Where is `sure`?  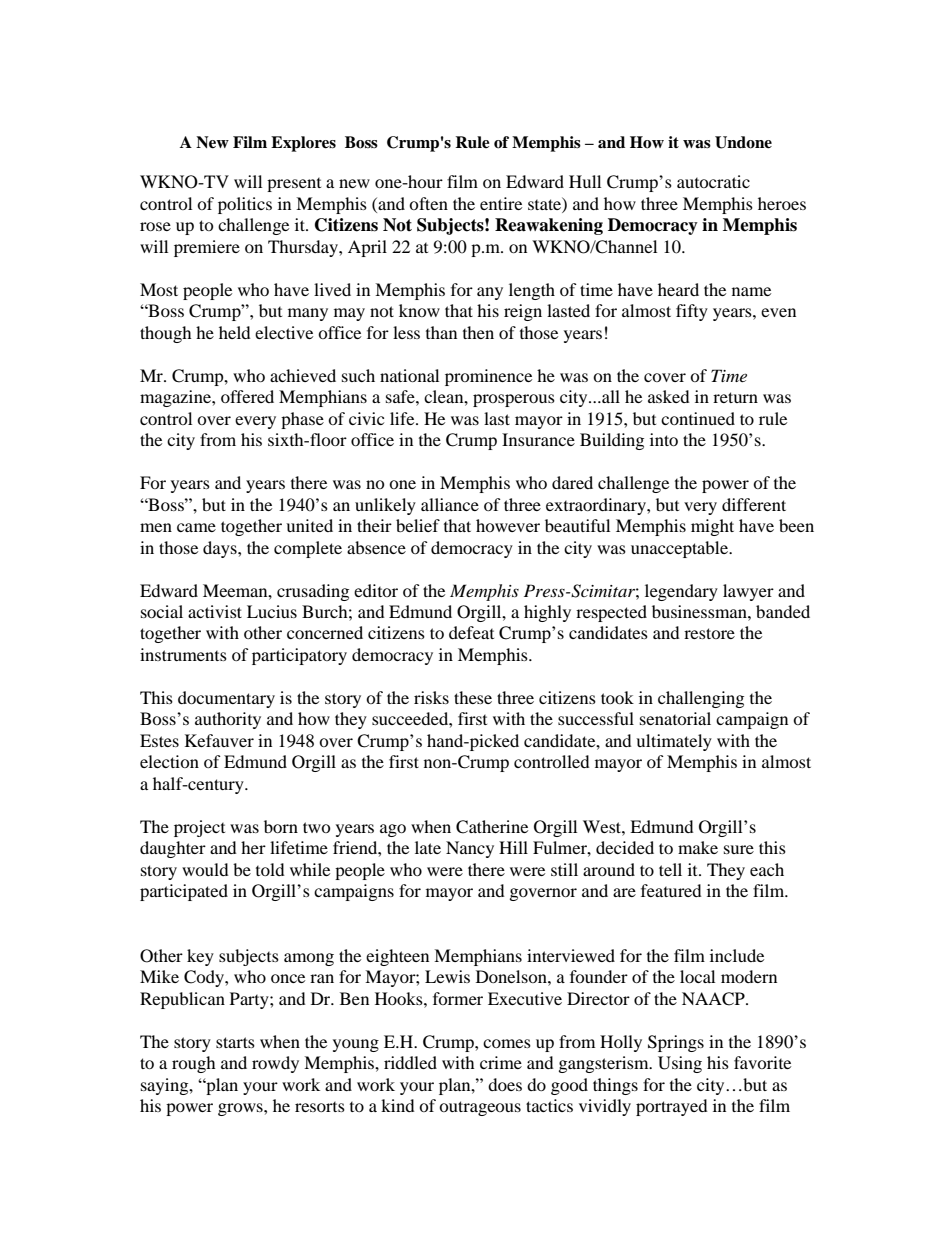
sure is located at coordinates (739, 849).
